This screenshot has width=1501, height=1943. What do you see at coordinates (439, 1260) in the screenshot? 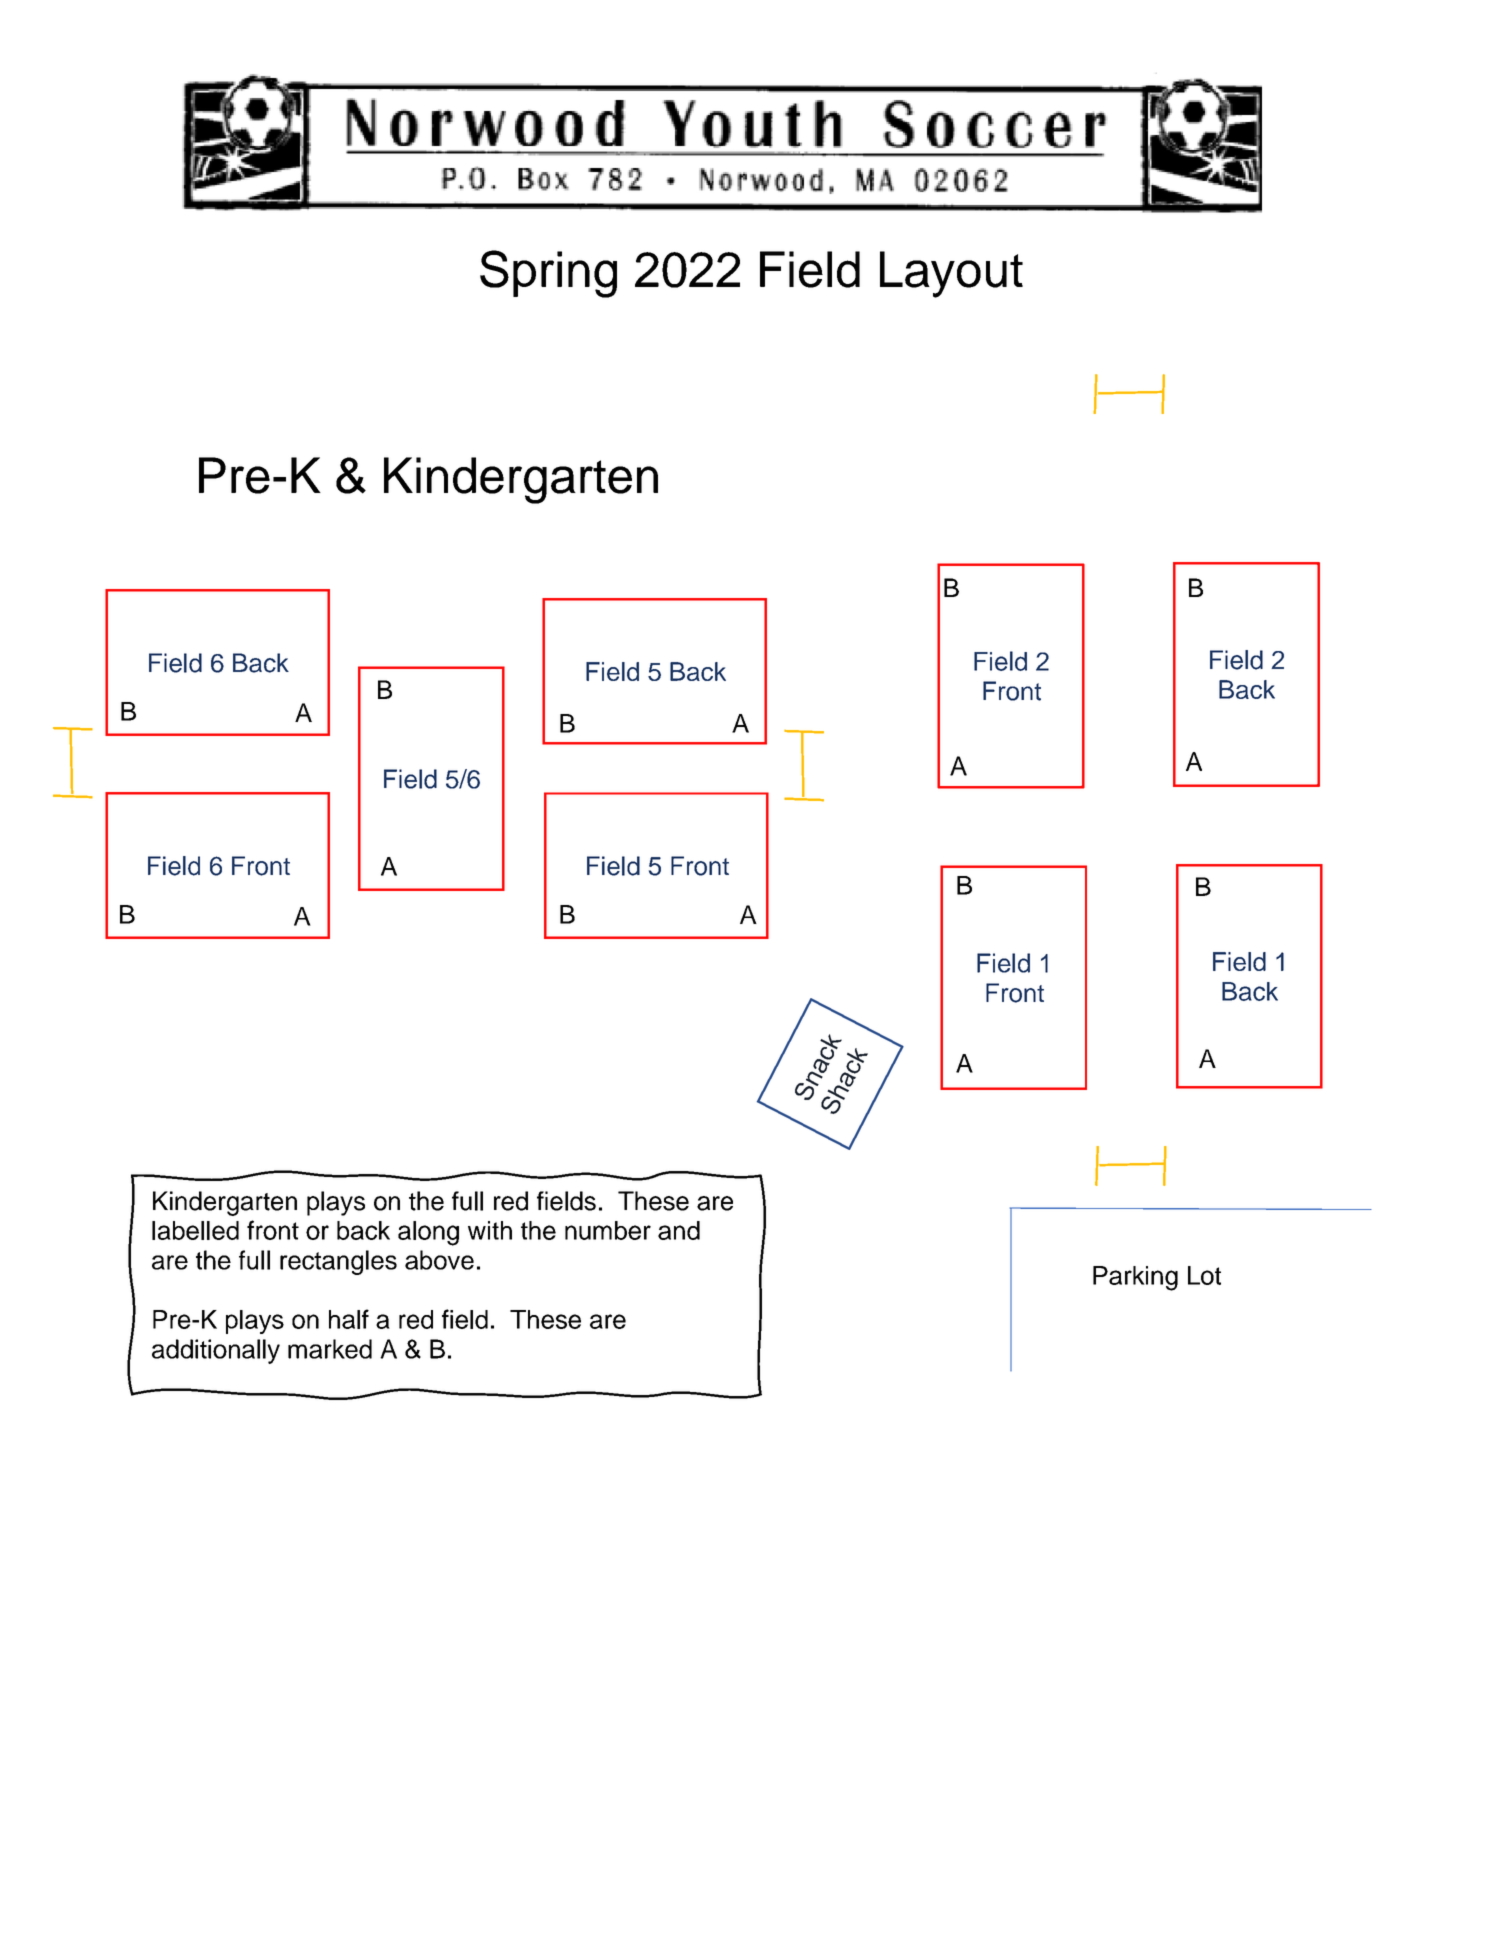
I see `above` at bounding box center [439, 1260].
